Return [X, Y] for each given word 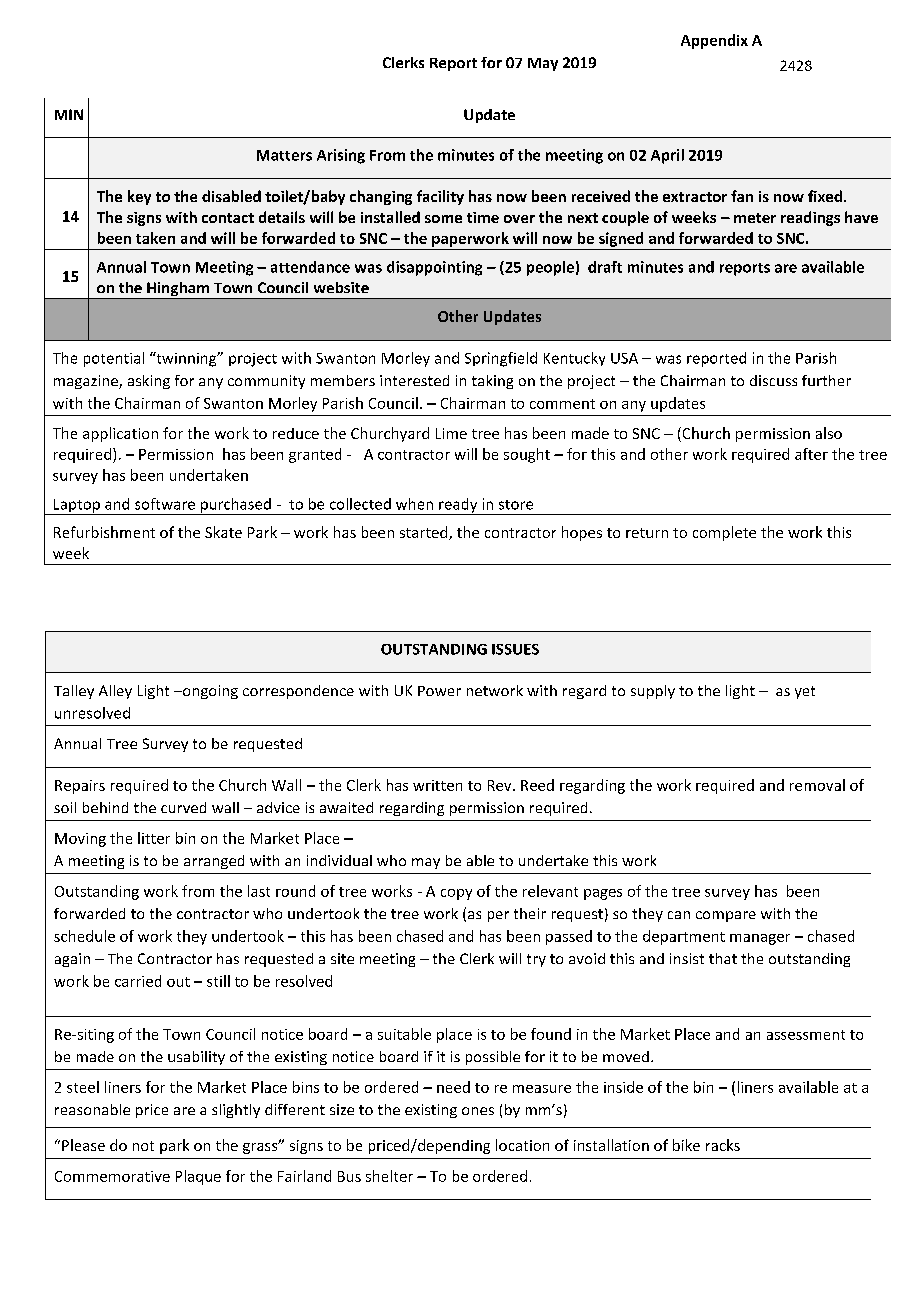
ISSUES [515, 649]
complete [724, 533]
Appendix [714, 41]
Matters [284, 155]
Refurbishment [104, 532]
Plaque [198, 1177]
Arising [341, 156]
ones [478, 1111]
